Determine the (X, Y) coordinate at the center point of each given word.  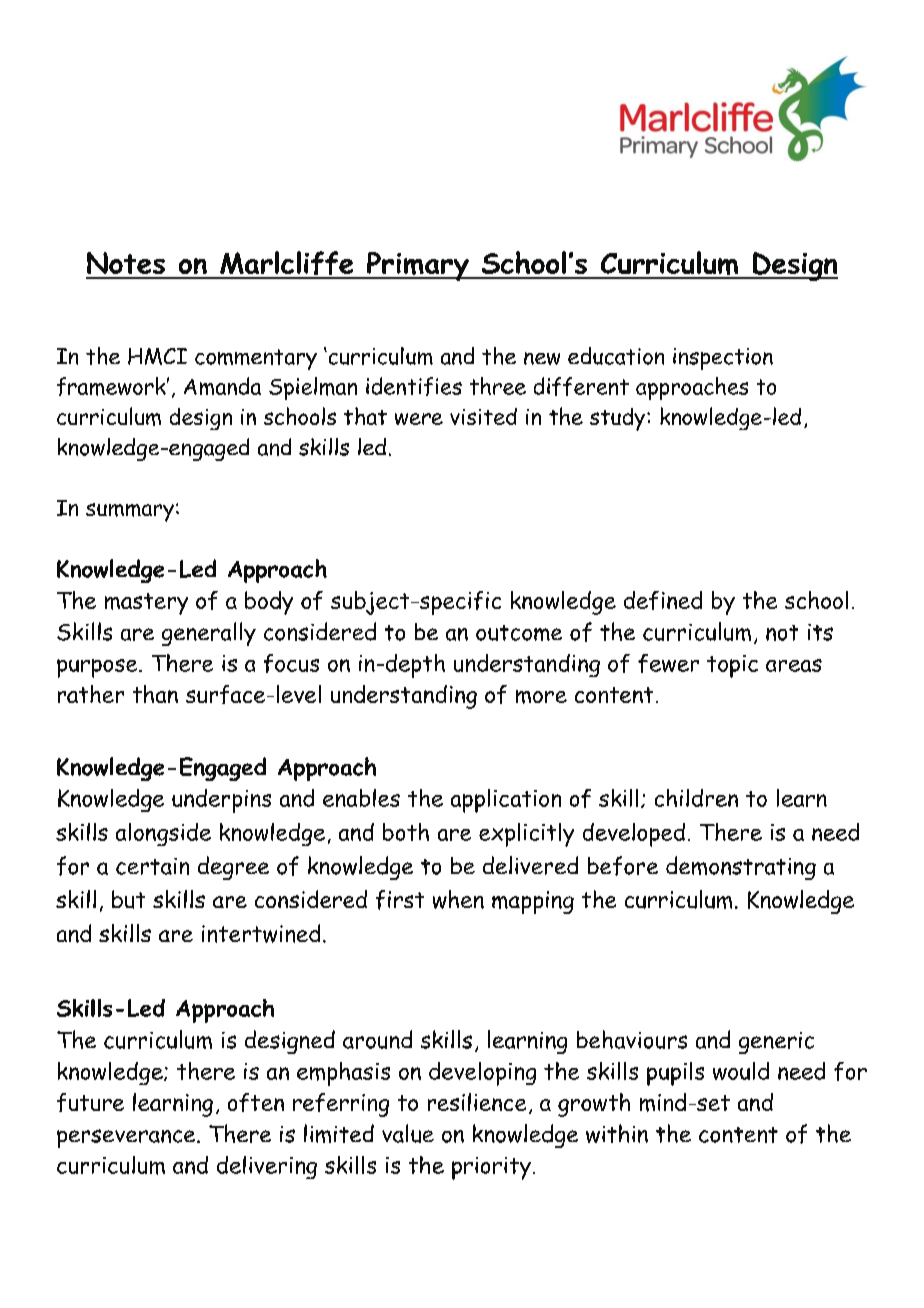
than (155, 694)
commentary (256, 359)
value (408, 1133)
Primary (418, 266)
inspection (723, 359)
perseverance (127, 1138)
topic (732, 666)
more (541, 697)
